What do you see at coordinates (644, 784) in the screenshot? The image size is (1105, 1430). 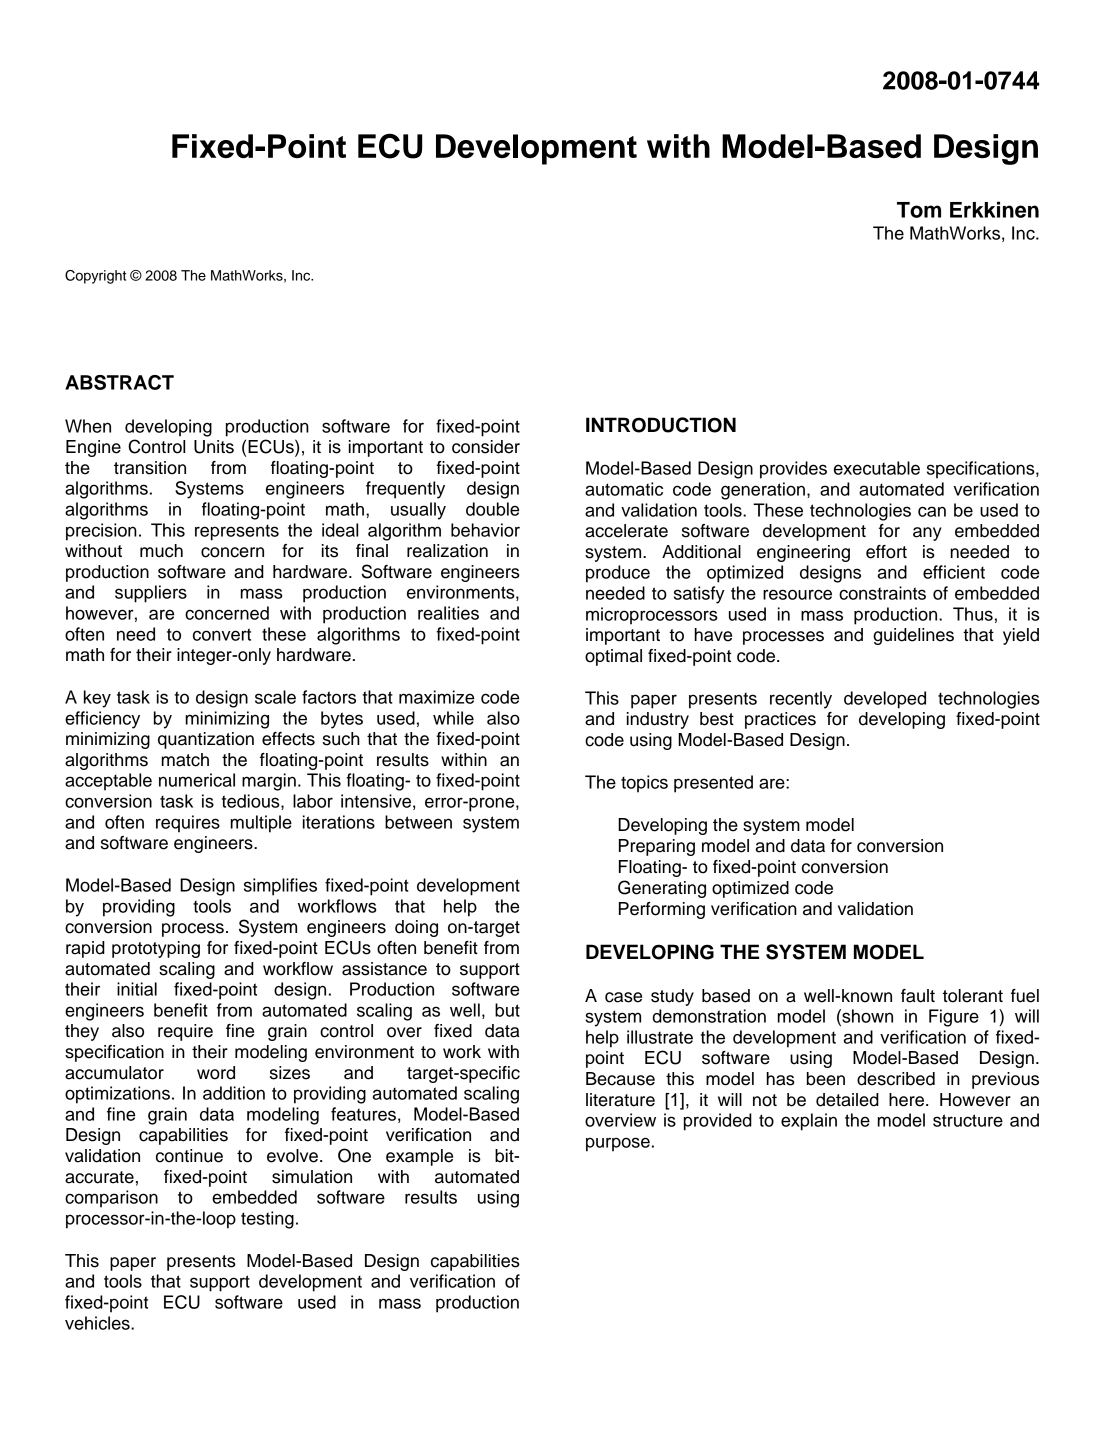 I see `topics` at bounding box center [644, 784].
